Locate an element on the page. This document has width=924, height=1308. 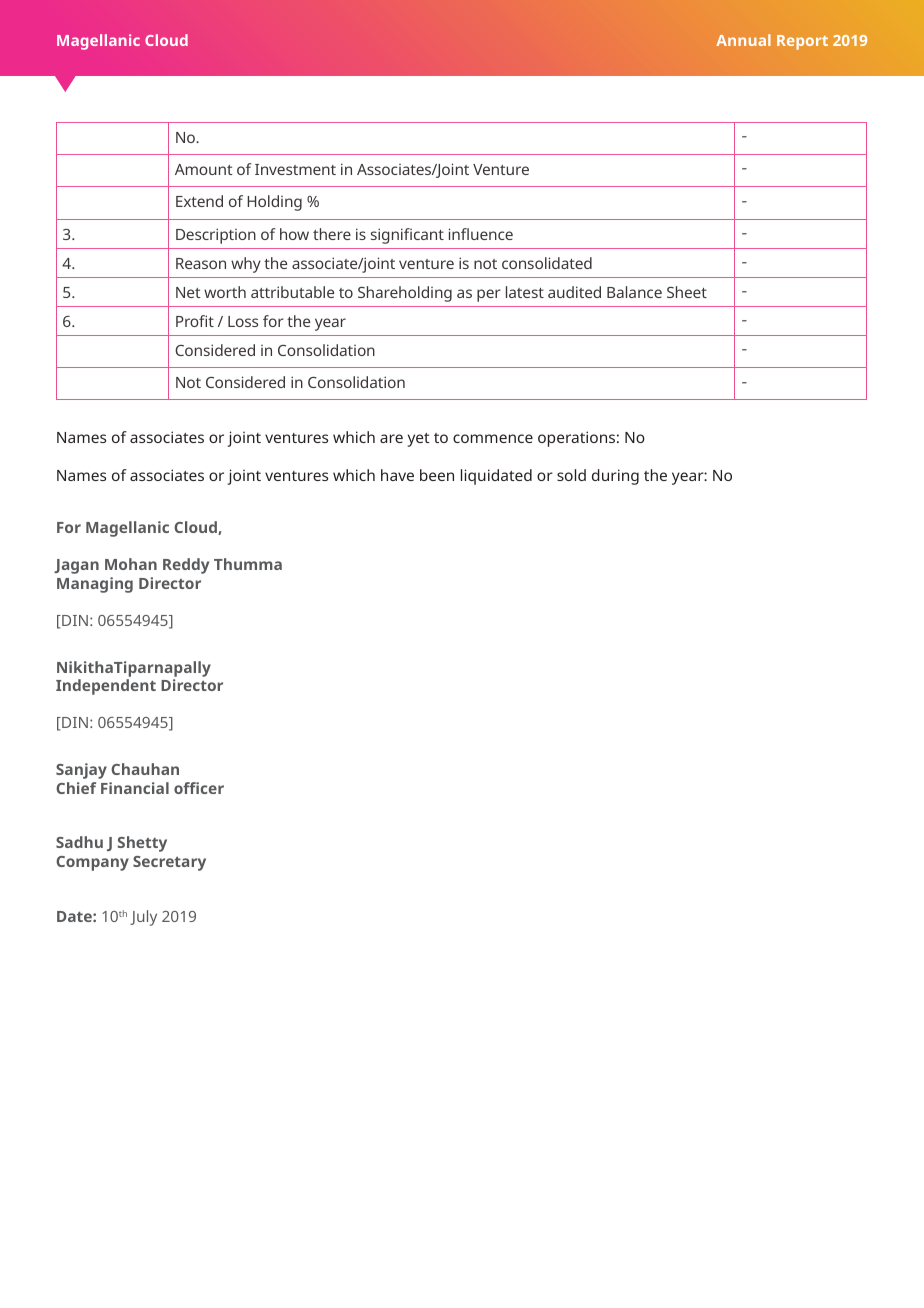
Mohan is located at coordinates (131, 564).
